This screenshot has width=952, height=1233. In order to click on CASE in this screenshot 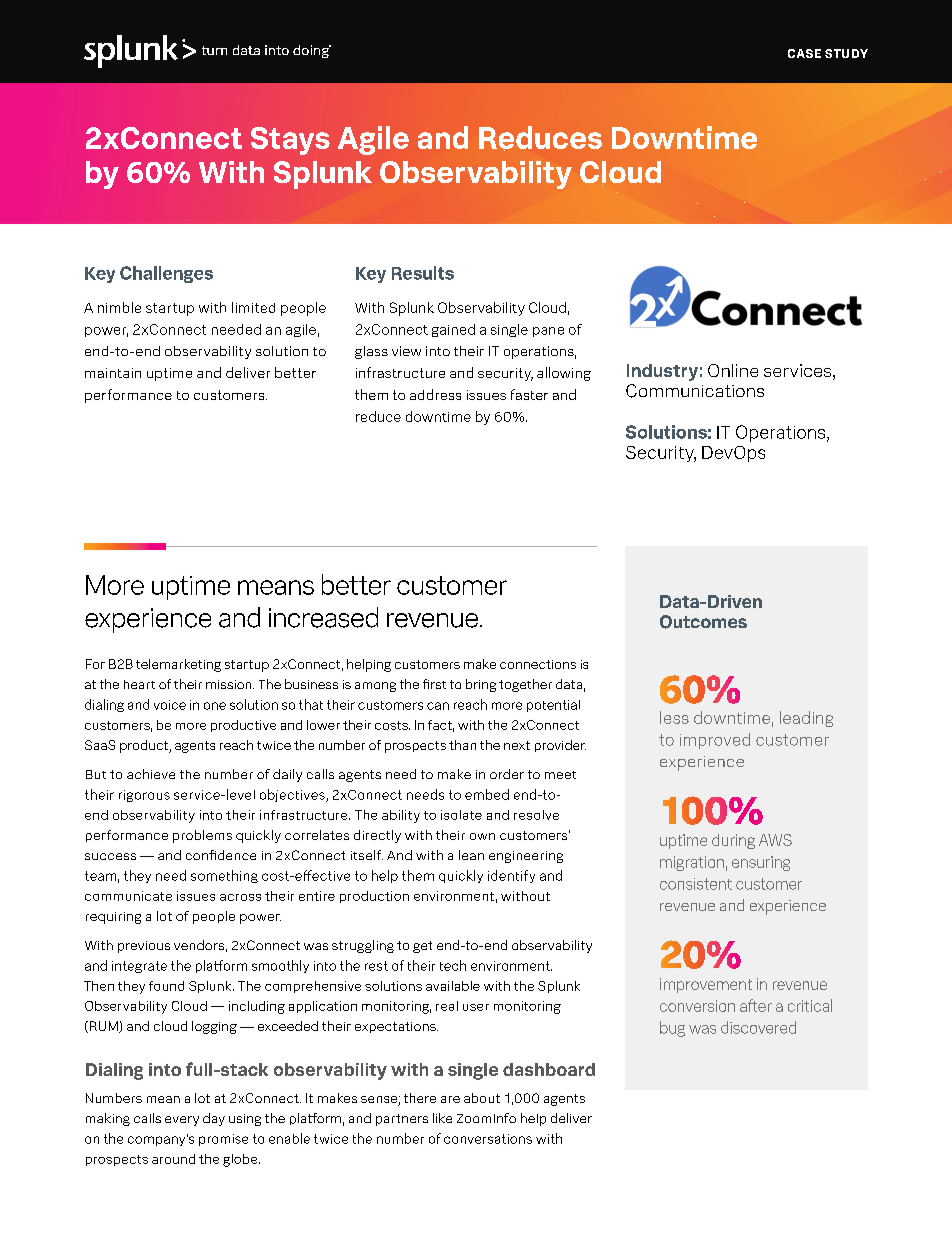, I will do `click(804, 53)`.
